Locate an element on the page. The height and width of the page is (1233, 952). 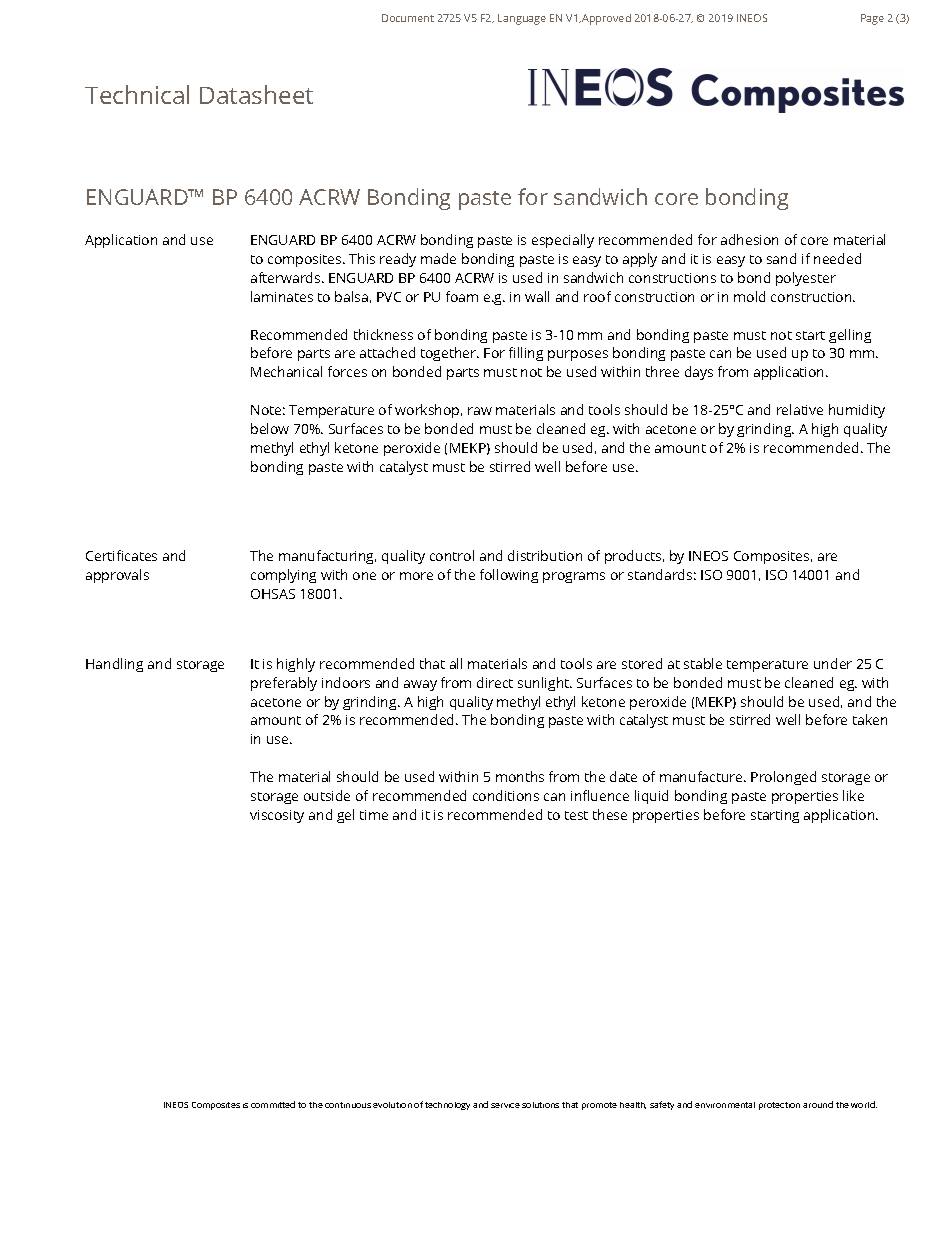
like is located at coordinates (853, 795).
